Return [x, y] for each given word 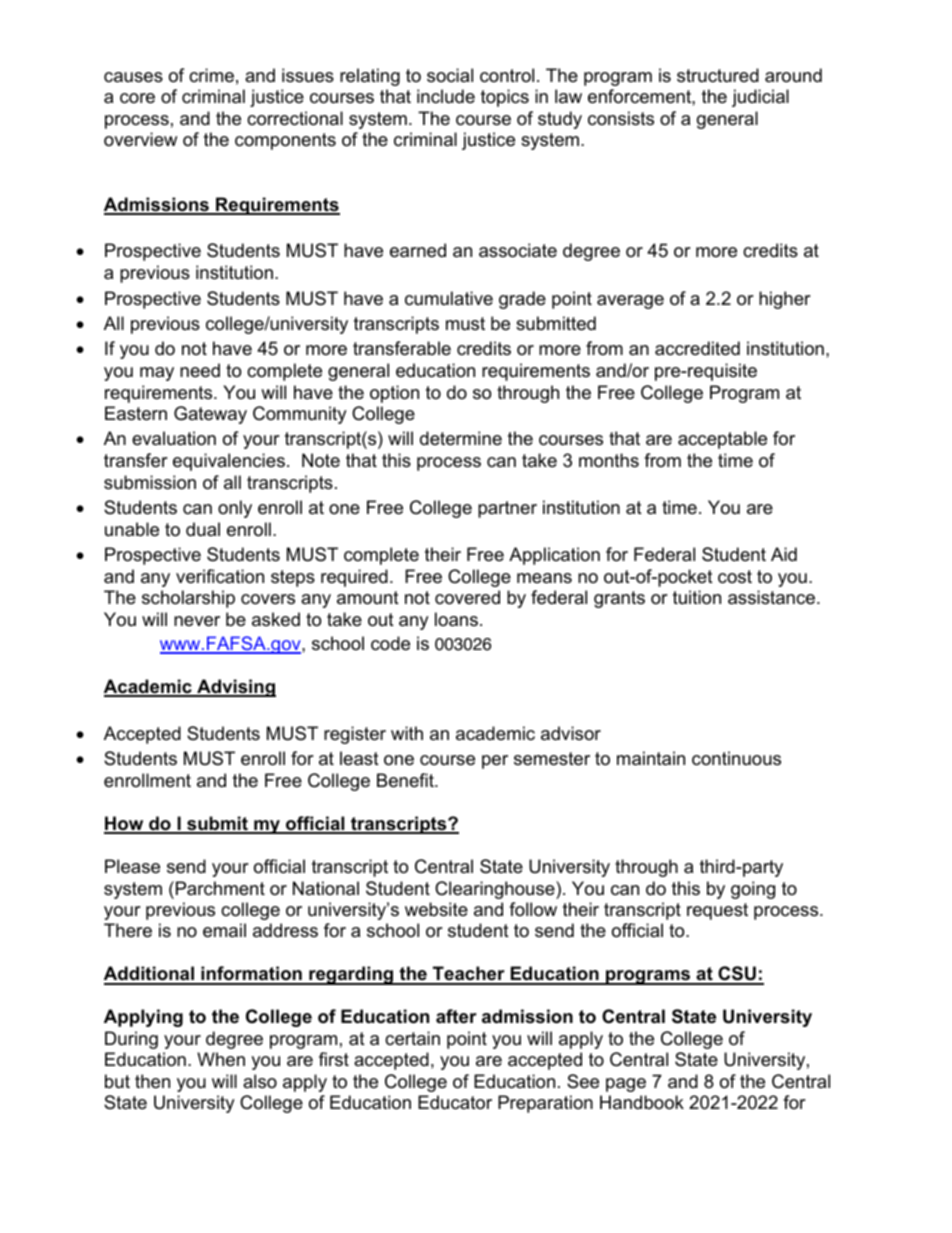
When [221, 1059]
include [446, 96]
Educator [455, 1102]
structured [718, 75]
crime [211, 75]
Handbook [642, 1102]
